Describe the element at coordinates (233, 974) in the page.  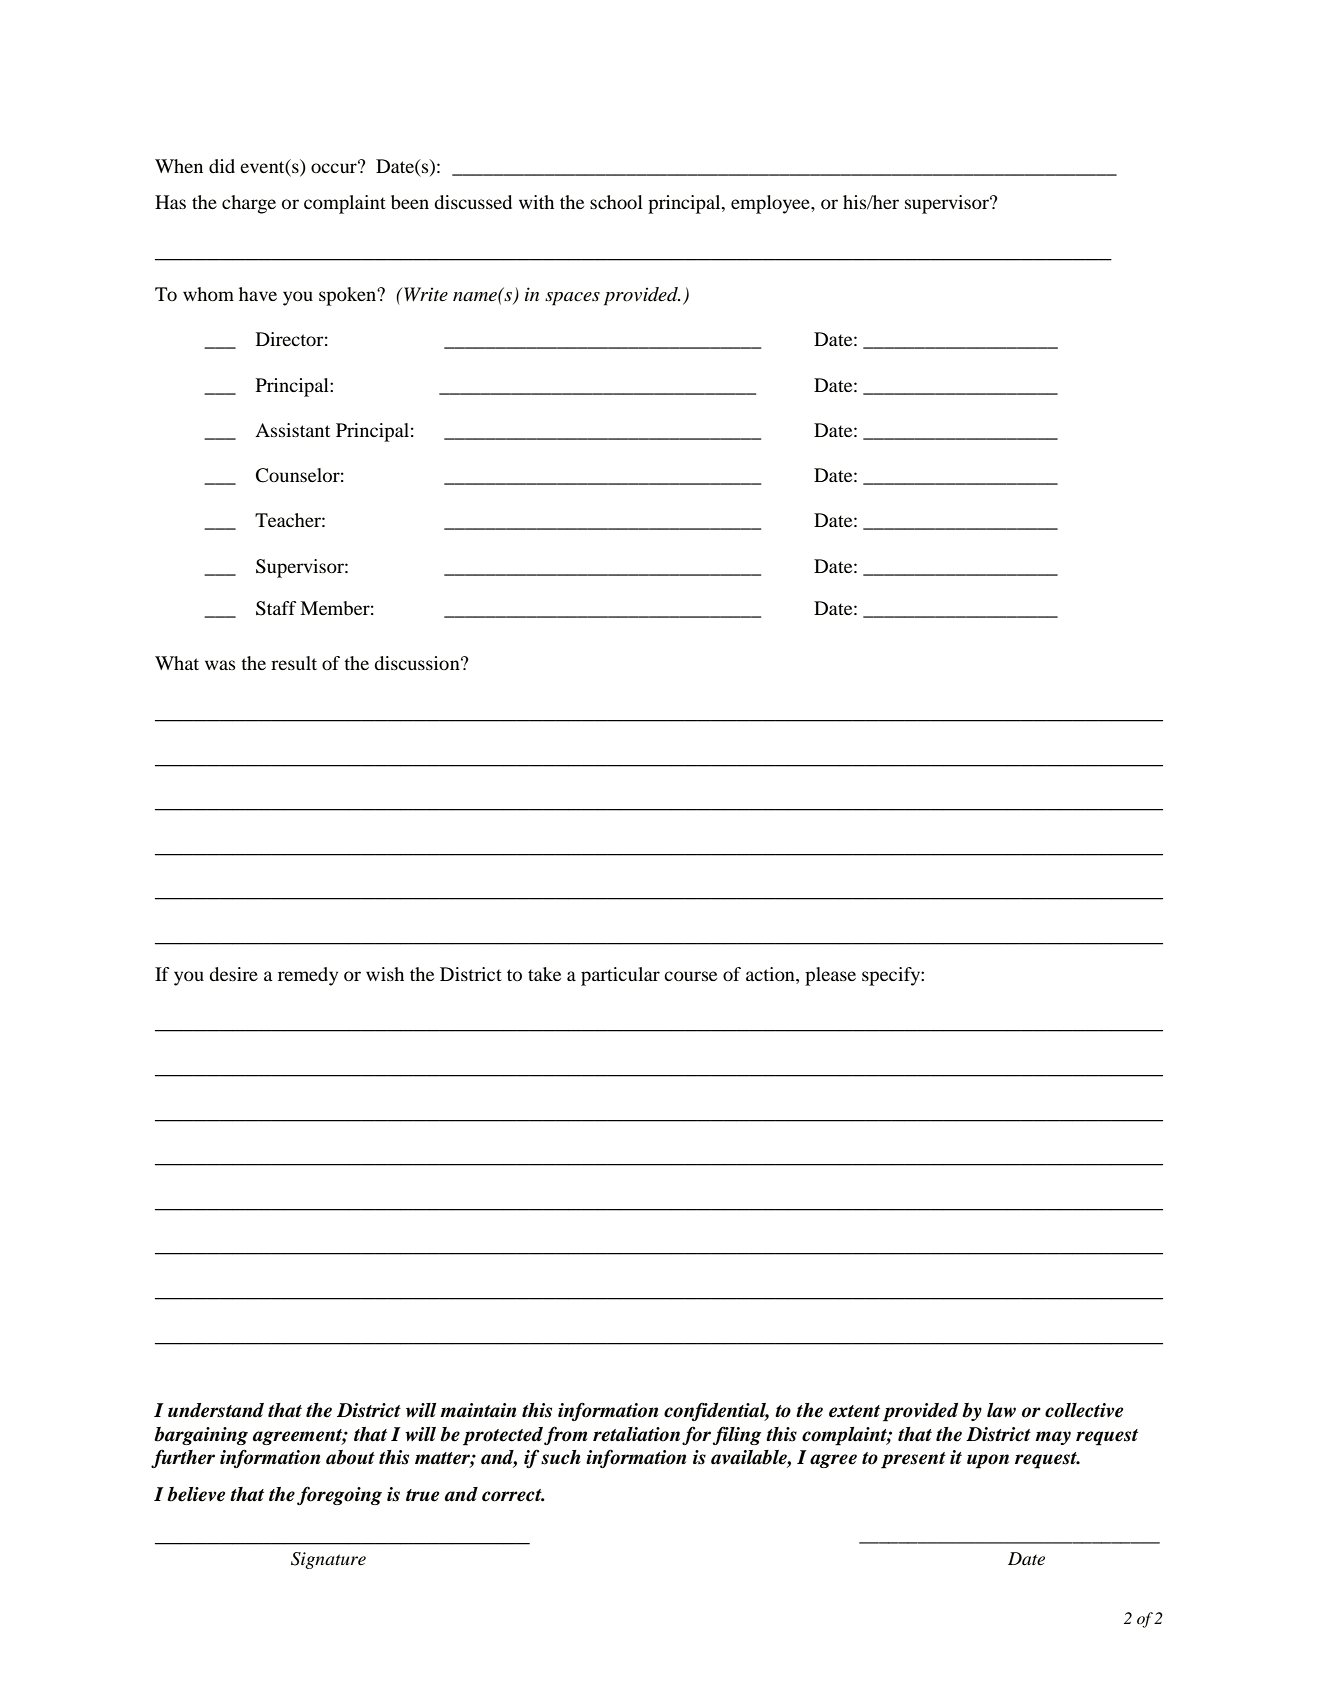
I see `desire` at that location.
